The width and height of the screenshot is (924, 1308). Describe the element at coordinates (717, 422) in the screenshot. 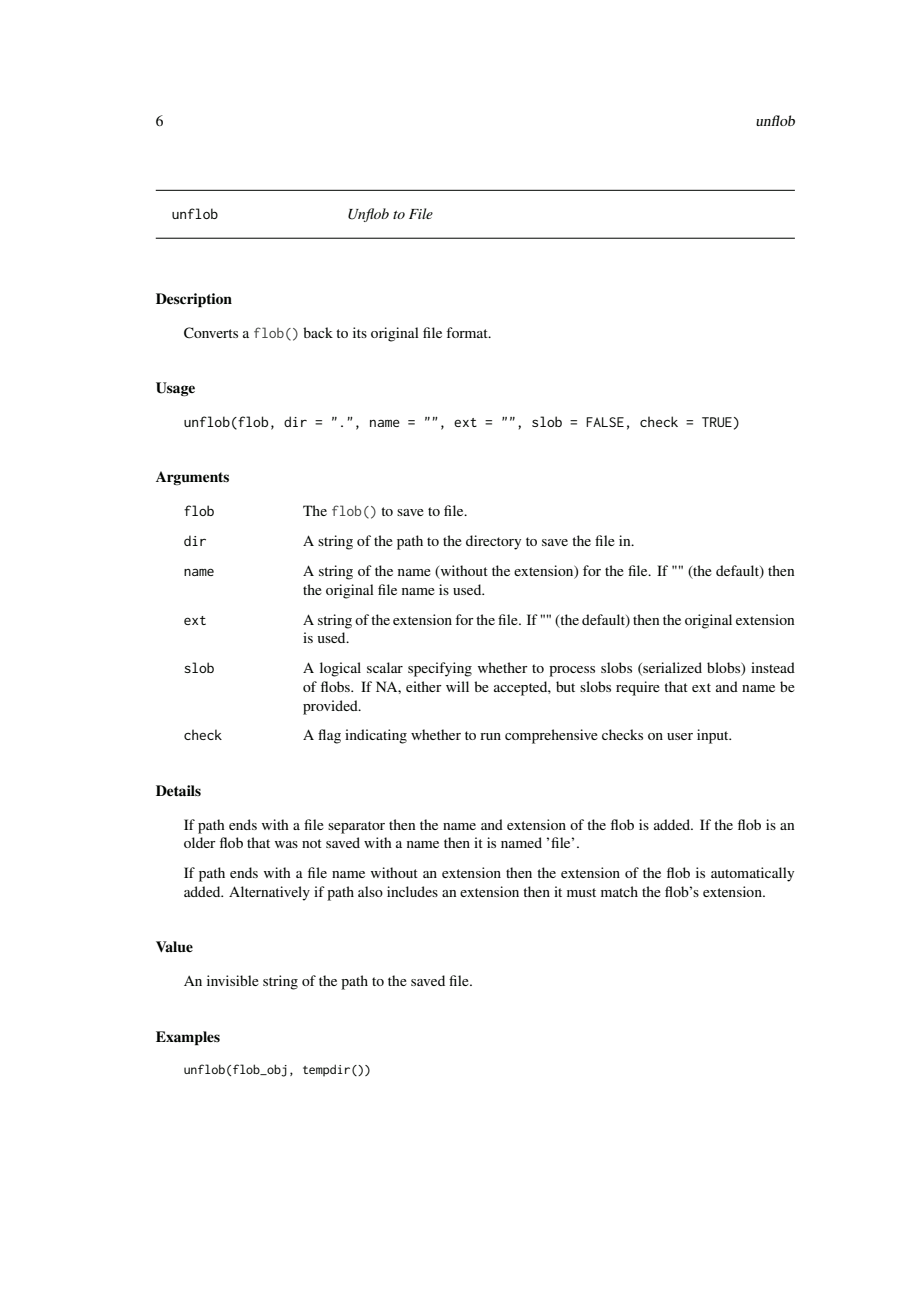

I see `TRUE` at that location.
